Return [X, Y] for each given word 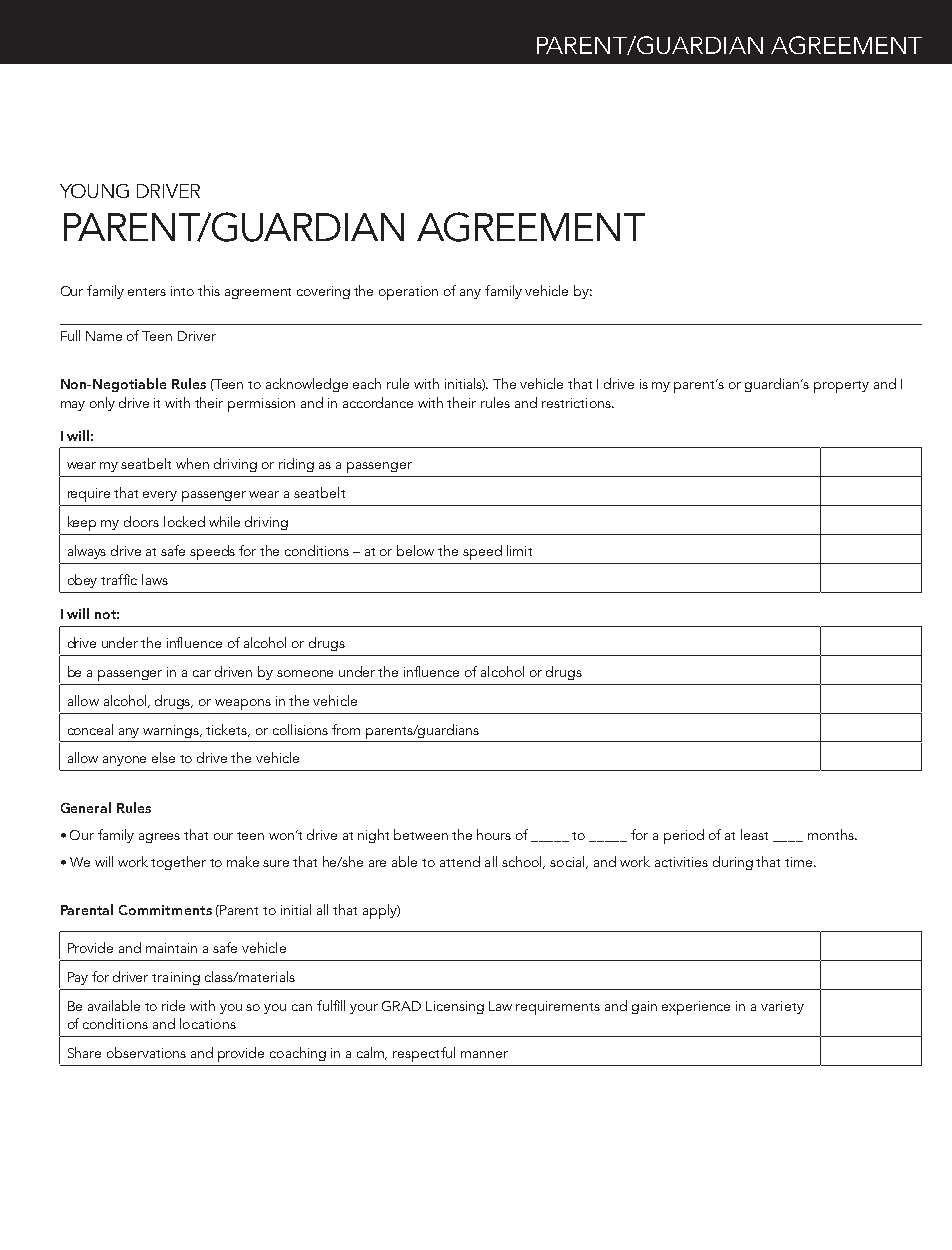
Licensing [455, 1007]
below [415, 550]
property [841, 387]
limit [519, 550]
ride [173, 1005]
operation [408, 293]
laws [155, 579]
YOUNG [94, 191]
